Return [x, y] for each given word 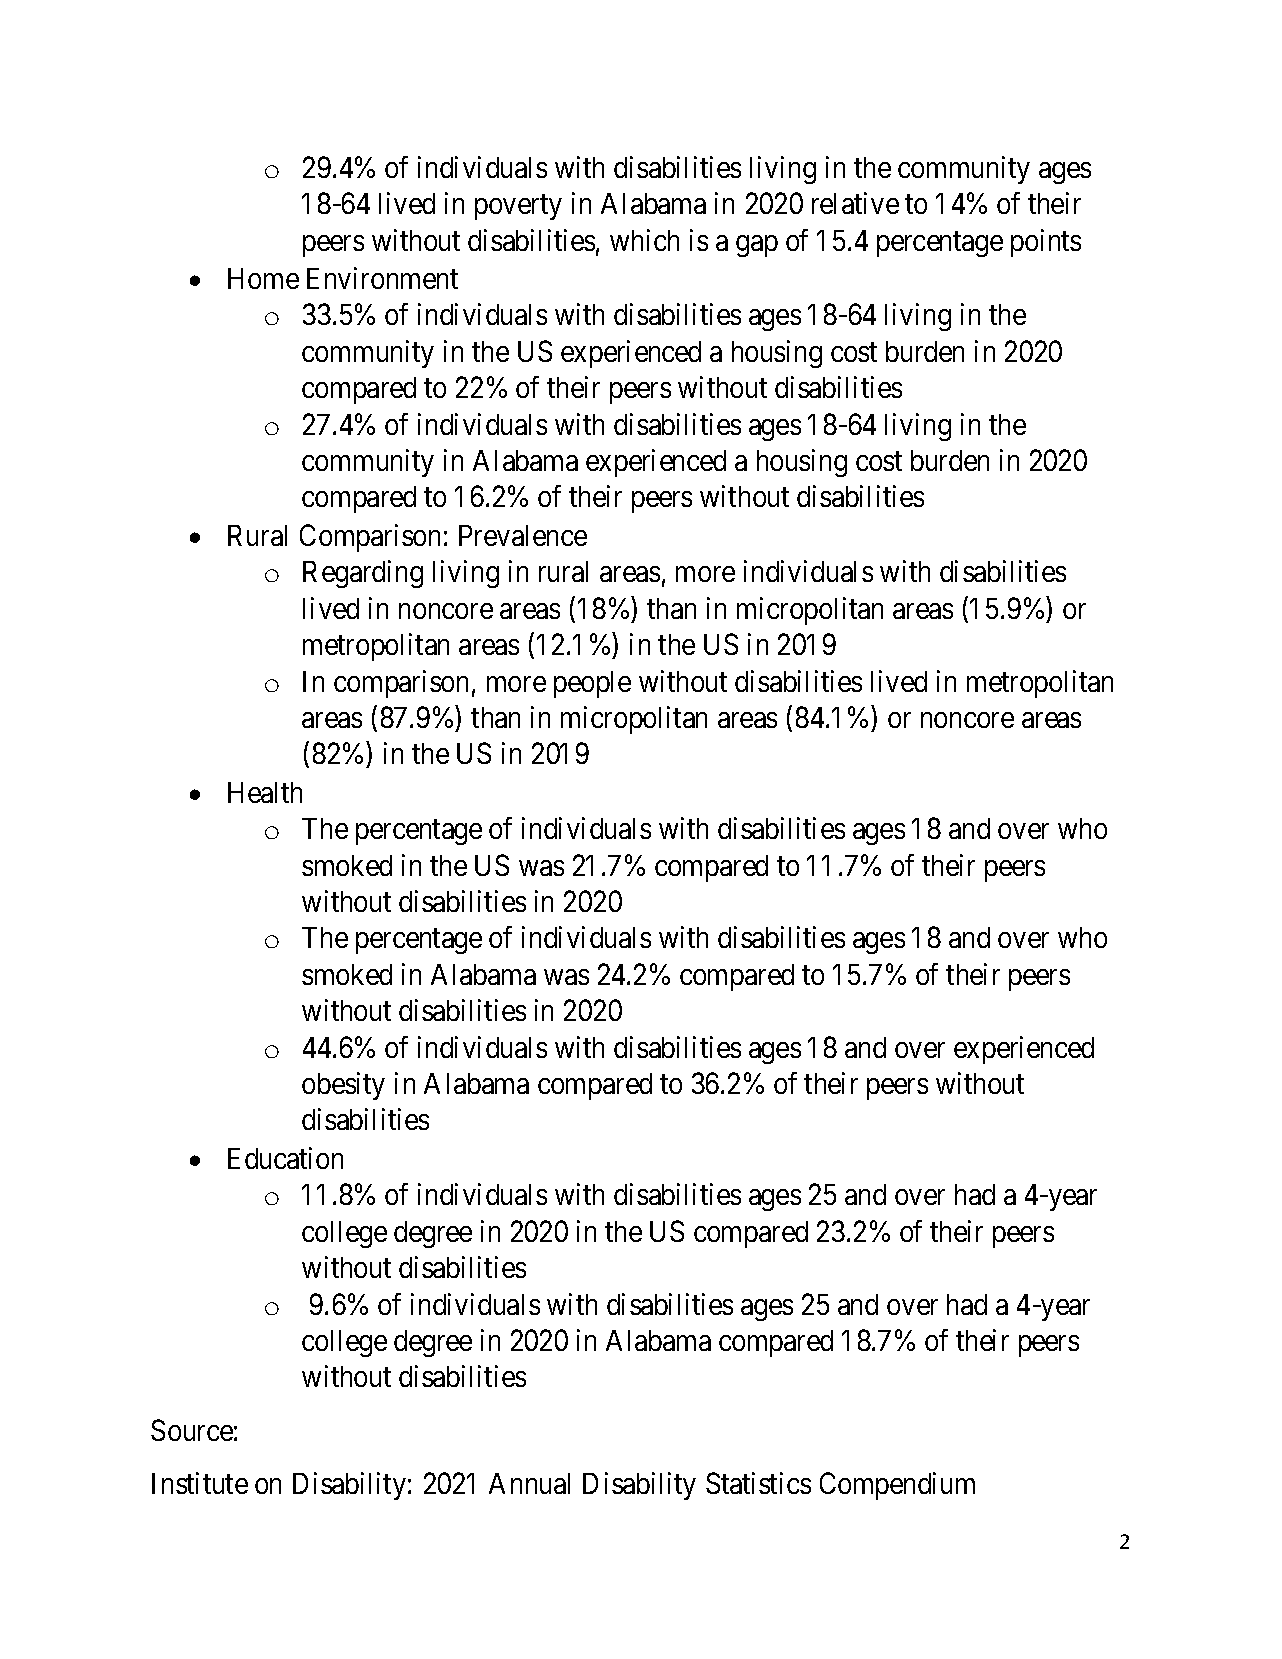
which [644, 240]
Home [263, 278]
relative [855, 203]
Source [192, 1430]
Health [265, 792]
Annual [529, 1483]
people [592, 684]
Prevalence [523, 535]
